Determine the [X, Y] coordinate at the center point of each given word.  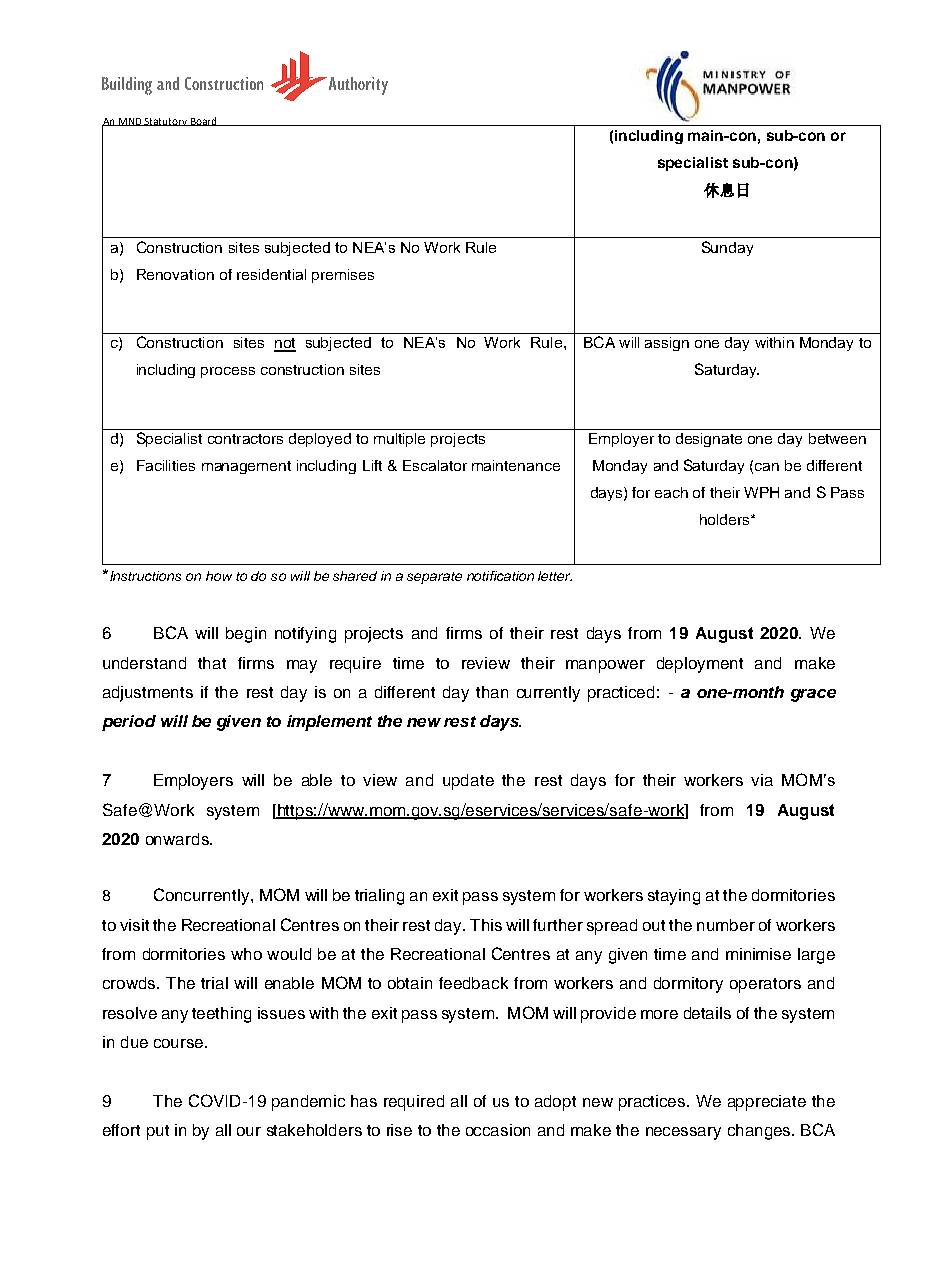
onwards [178, 839]
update [468, 782]
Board [204, 121]
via [762, 780]
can [767, 467]
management [246, 467]
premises [343, 276]
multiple [399, 440]
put [158, 1132]
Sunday [727, 248]
